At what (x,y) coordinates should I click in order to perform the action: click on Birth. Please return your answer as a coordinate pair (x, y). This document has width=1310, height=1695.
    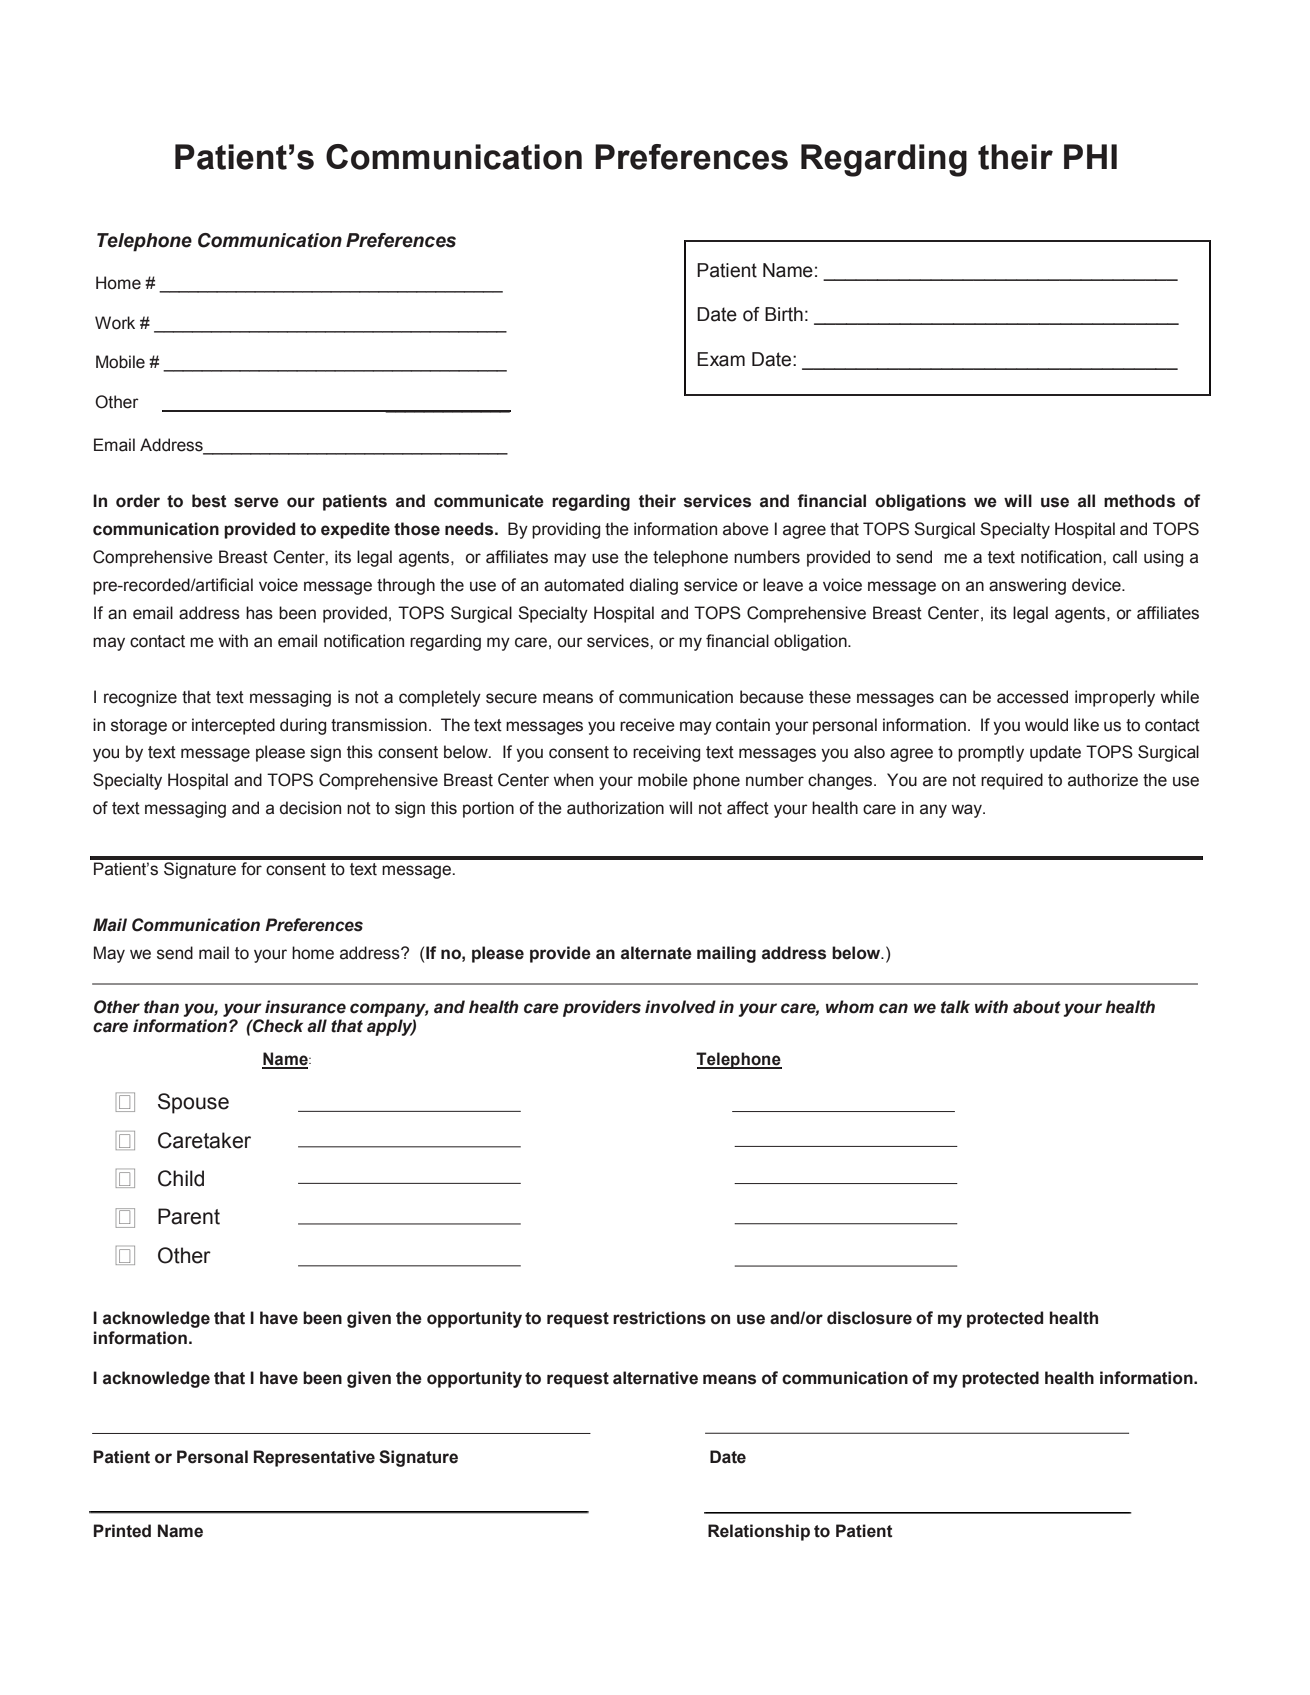
    Looking at the image, I should click on (784, 314).
